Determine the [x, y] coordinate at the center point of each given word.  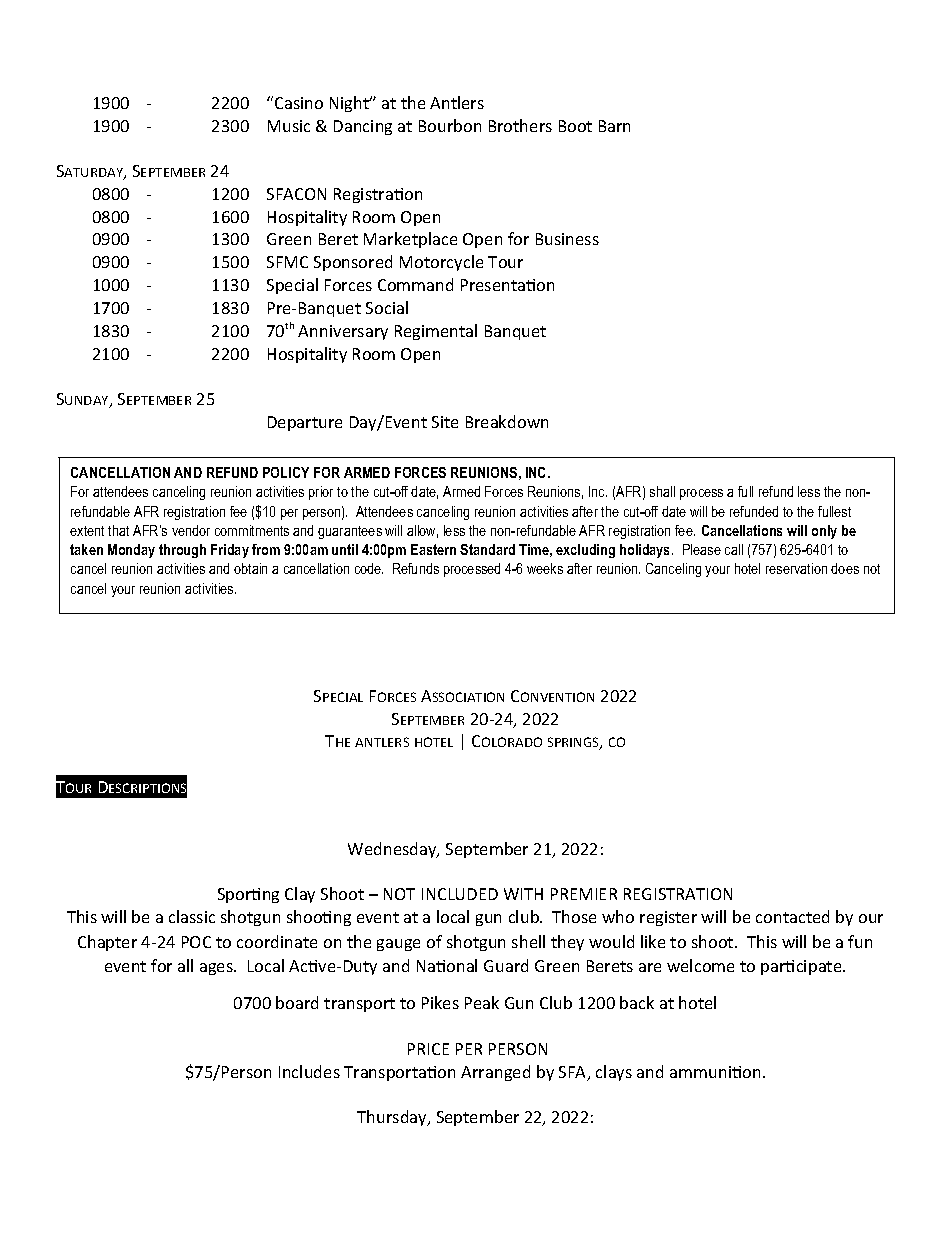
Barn [614, 126]
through [182, 551]
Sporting [248, 895]
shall [662, 491]
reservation [796, 568]
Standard [487, 549]
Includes [309, 1071]
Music [289, 126]
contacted [792, 916]
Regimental [436, 332]
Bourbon [450, 125]
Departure [305, 423]
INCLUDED [460, 894]
